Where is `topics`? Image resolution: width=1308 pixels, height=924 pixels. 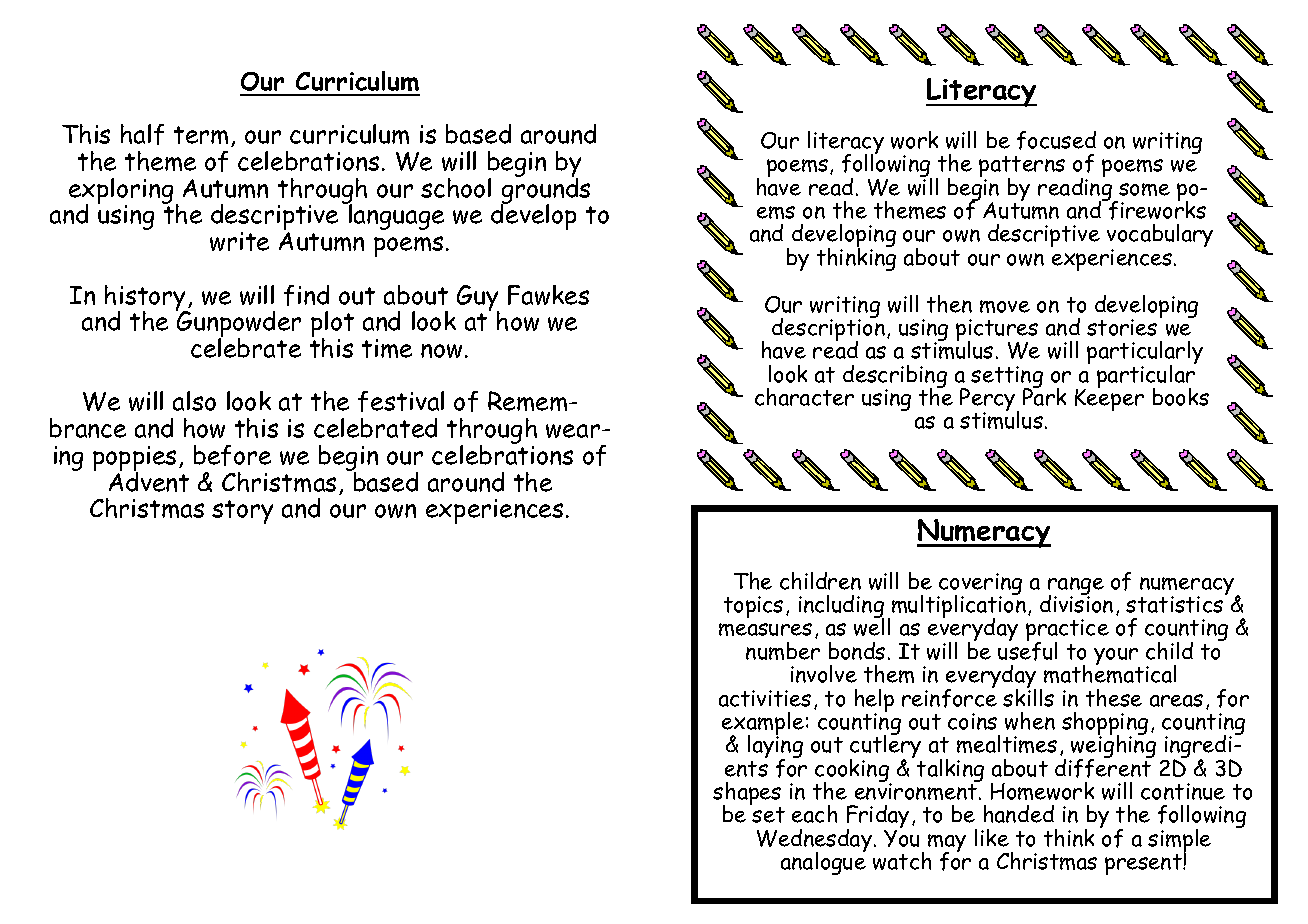 topics is located at coordinates (753, 607).
